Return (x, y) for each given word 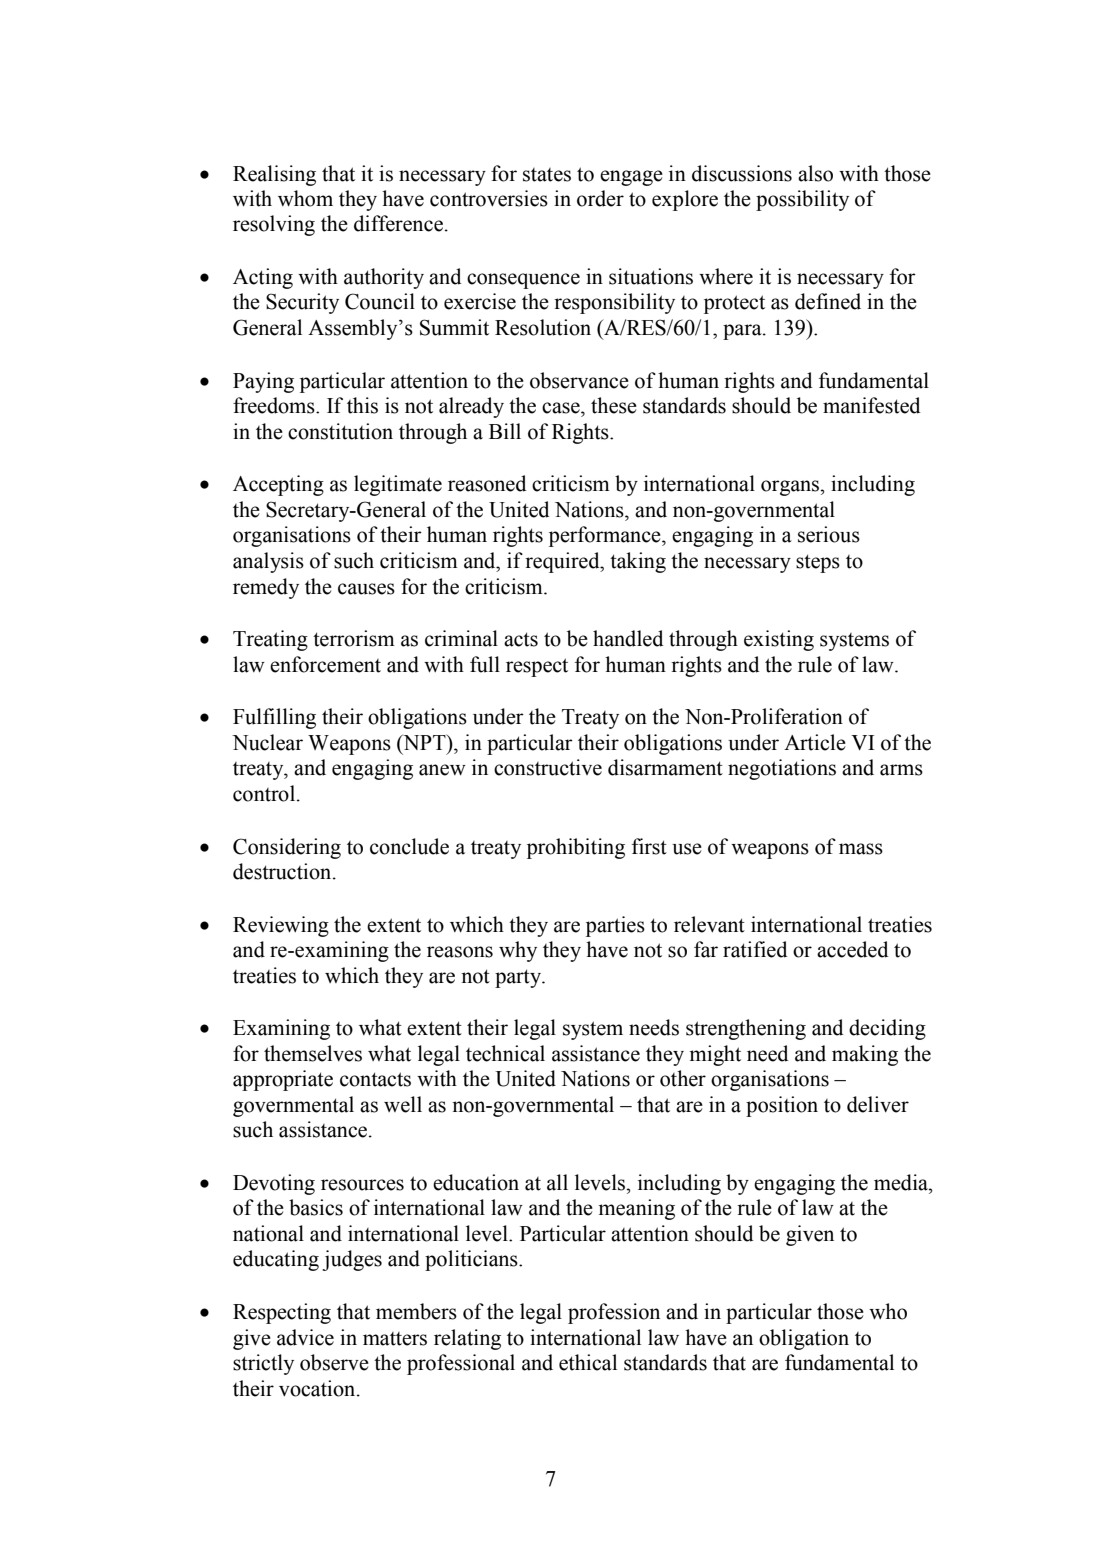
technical (505, 1053)
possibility (802, 200)
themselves (313, 1053)
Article (815, 742)
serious (829, 534)
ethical (588, 1362)
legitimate (398, 485)
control (265, 793)
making (865, 1055)
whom (305, 198)
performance (606, 536)
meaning (636, 1209)
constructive (548, 767)
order (600, 198)
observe (334, 1362)
